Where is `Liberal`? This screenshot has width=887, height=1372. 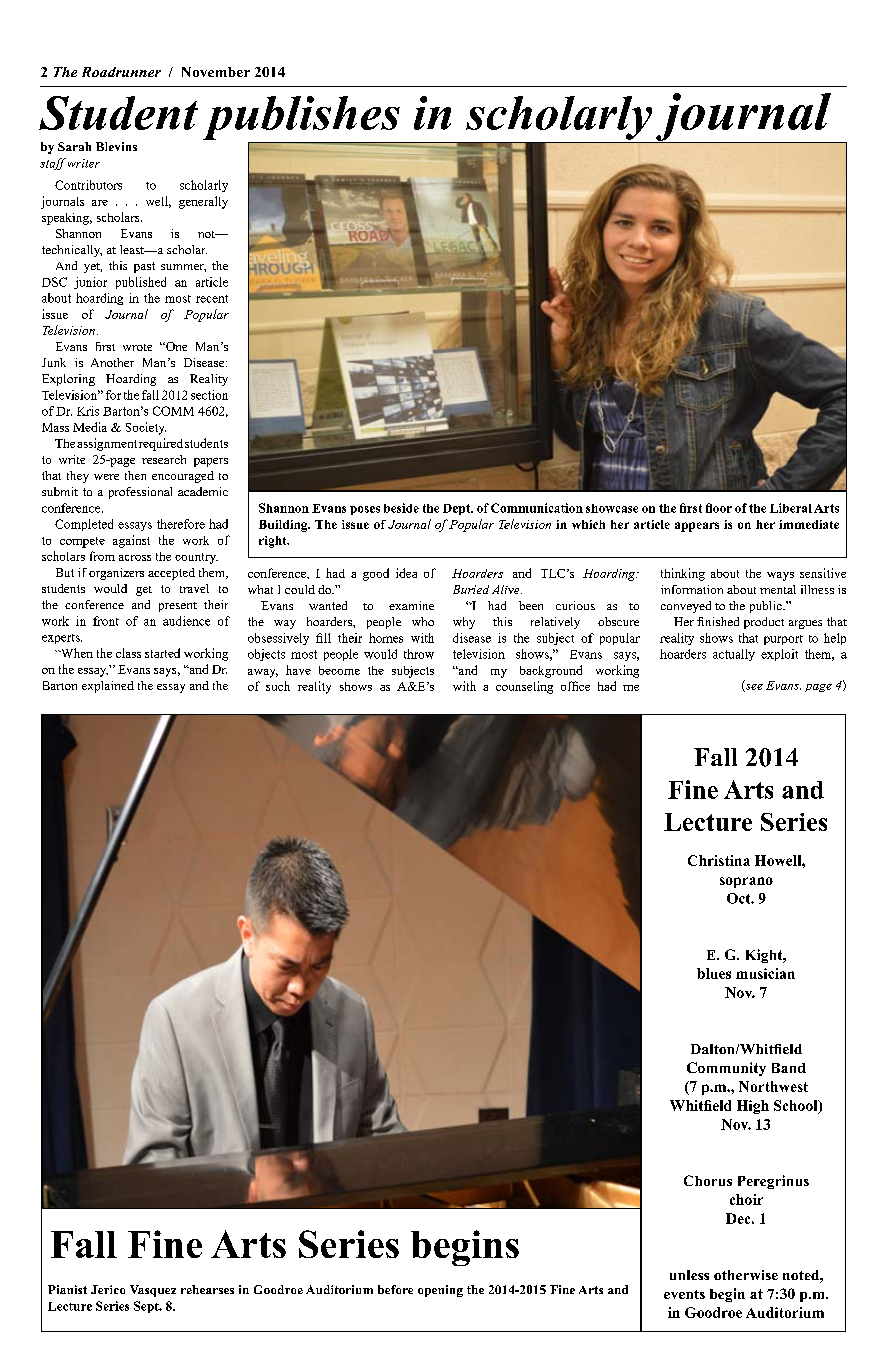
Liberal is located at coordinates (791, 508).
